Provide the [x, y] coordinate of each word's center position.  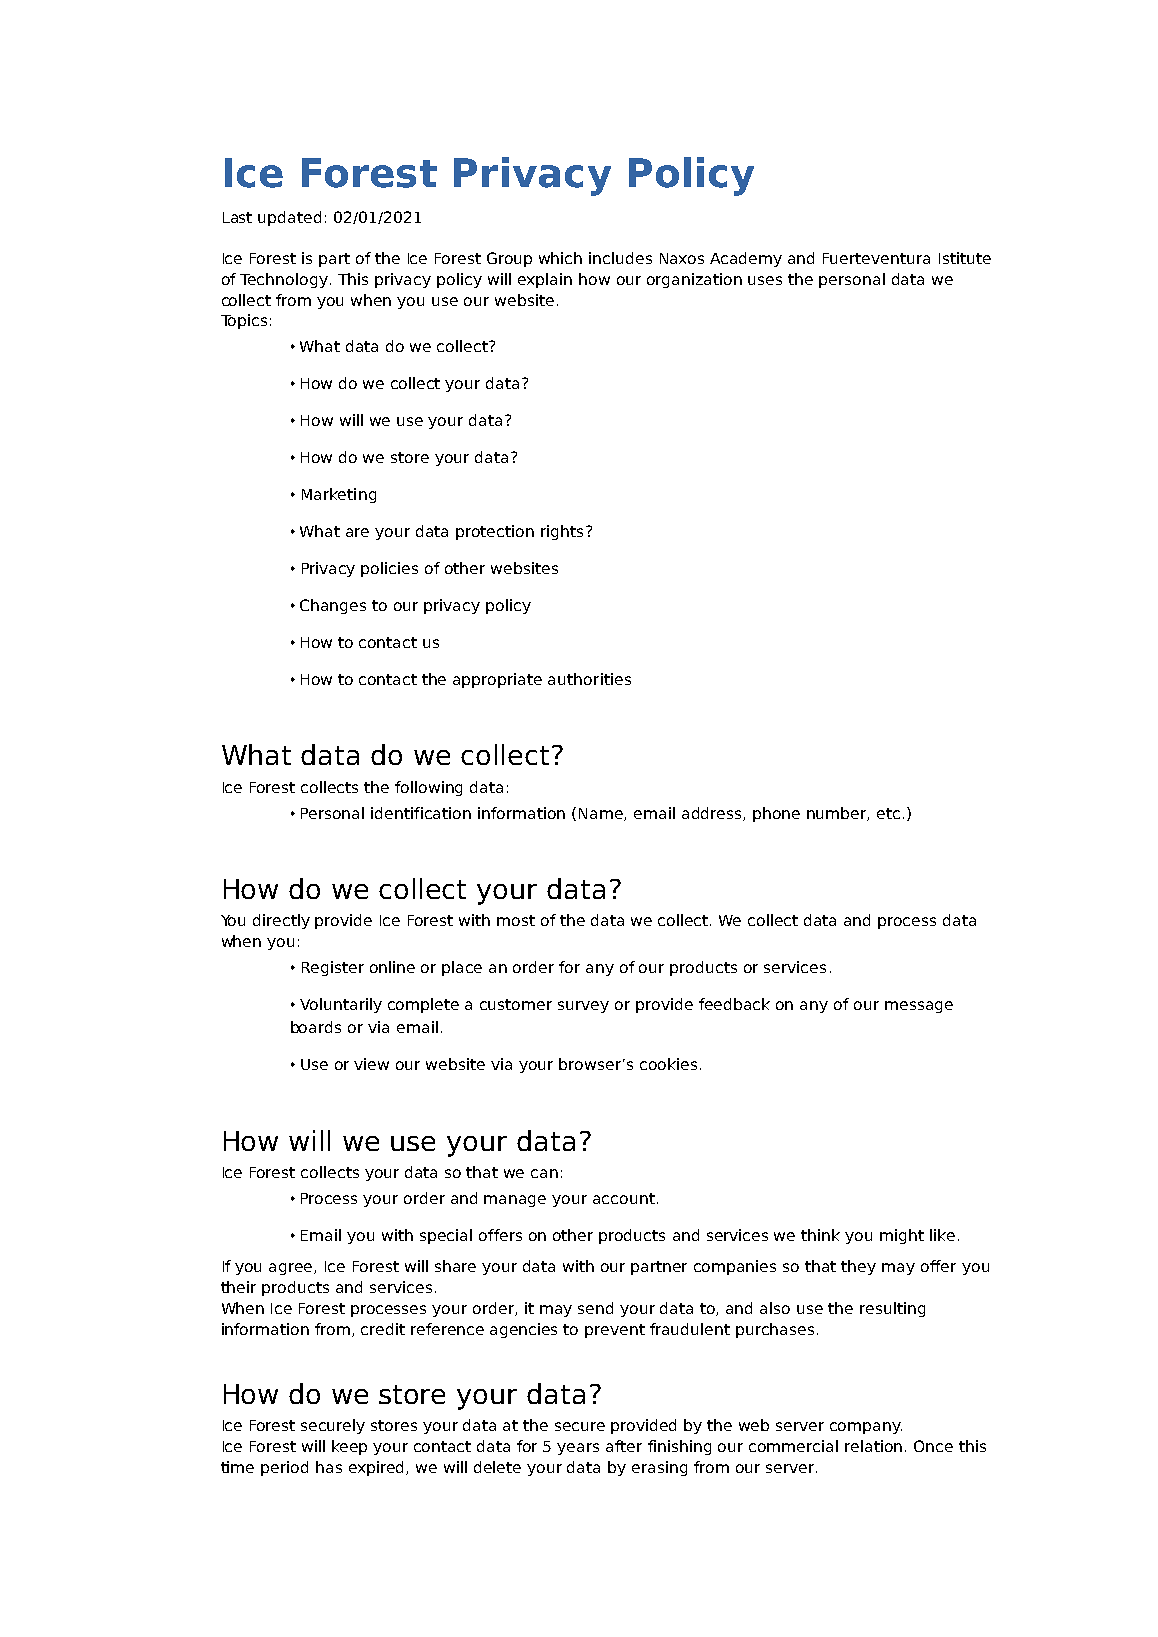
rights [562, 532]
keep [349, 1447]
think [820, 1235]
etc [888, 813]
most [516, 920]
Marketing [339, 495]
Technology [284, 280]
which [560, 258]
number [838, 814]
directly [281, 921]
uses [765, 280]
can [544, 1173]
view [371, 1064]
